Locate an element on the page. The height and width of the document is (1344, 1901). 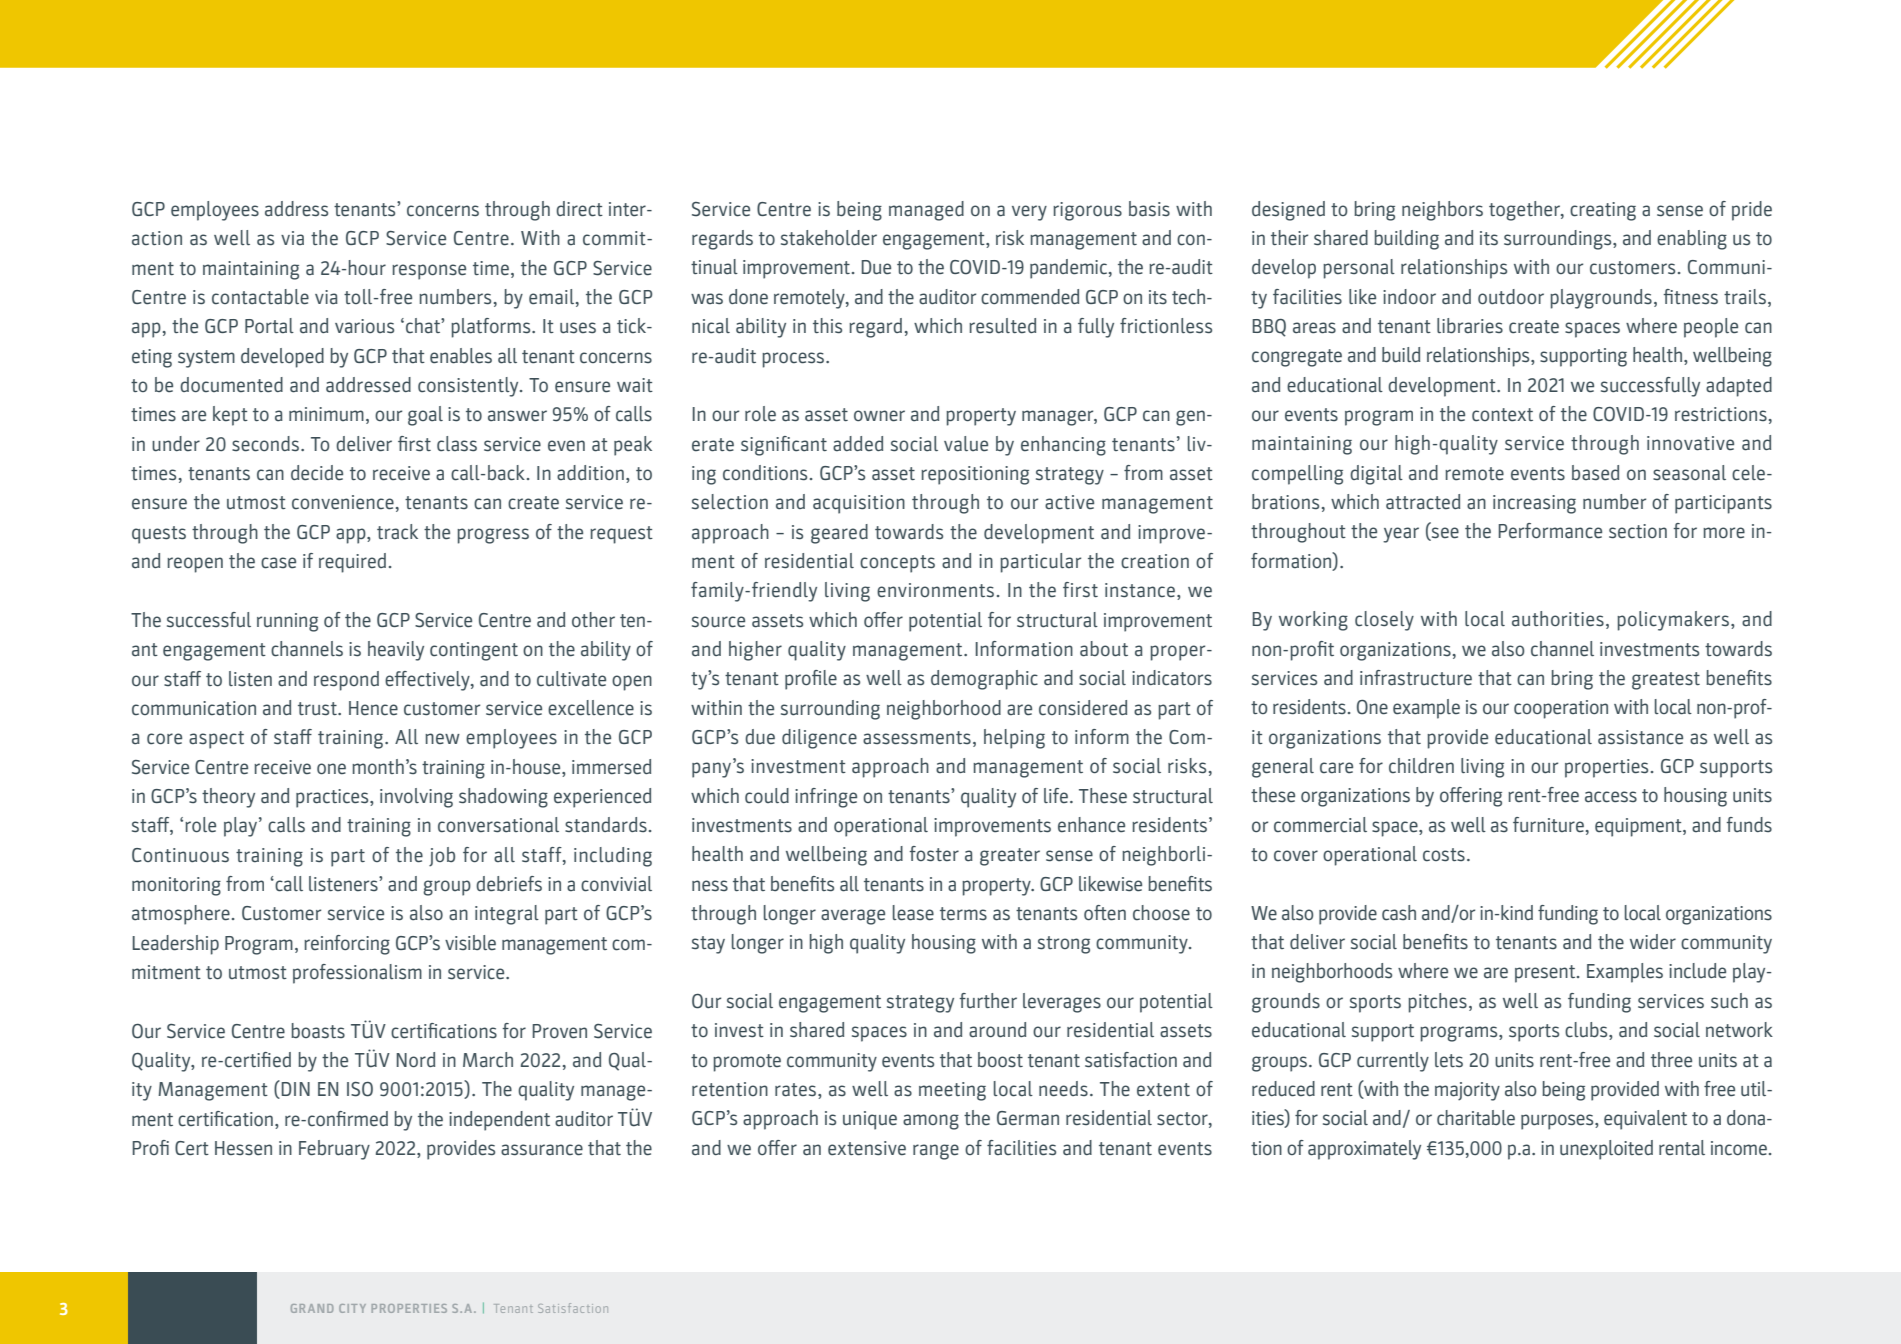
CITY is located at coordinates (352, 1308).
